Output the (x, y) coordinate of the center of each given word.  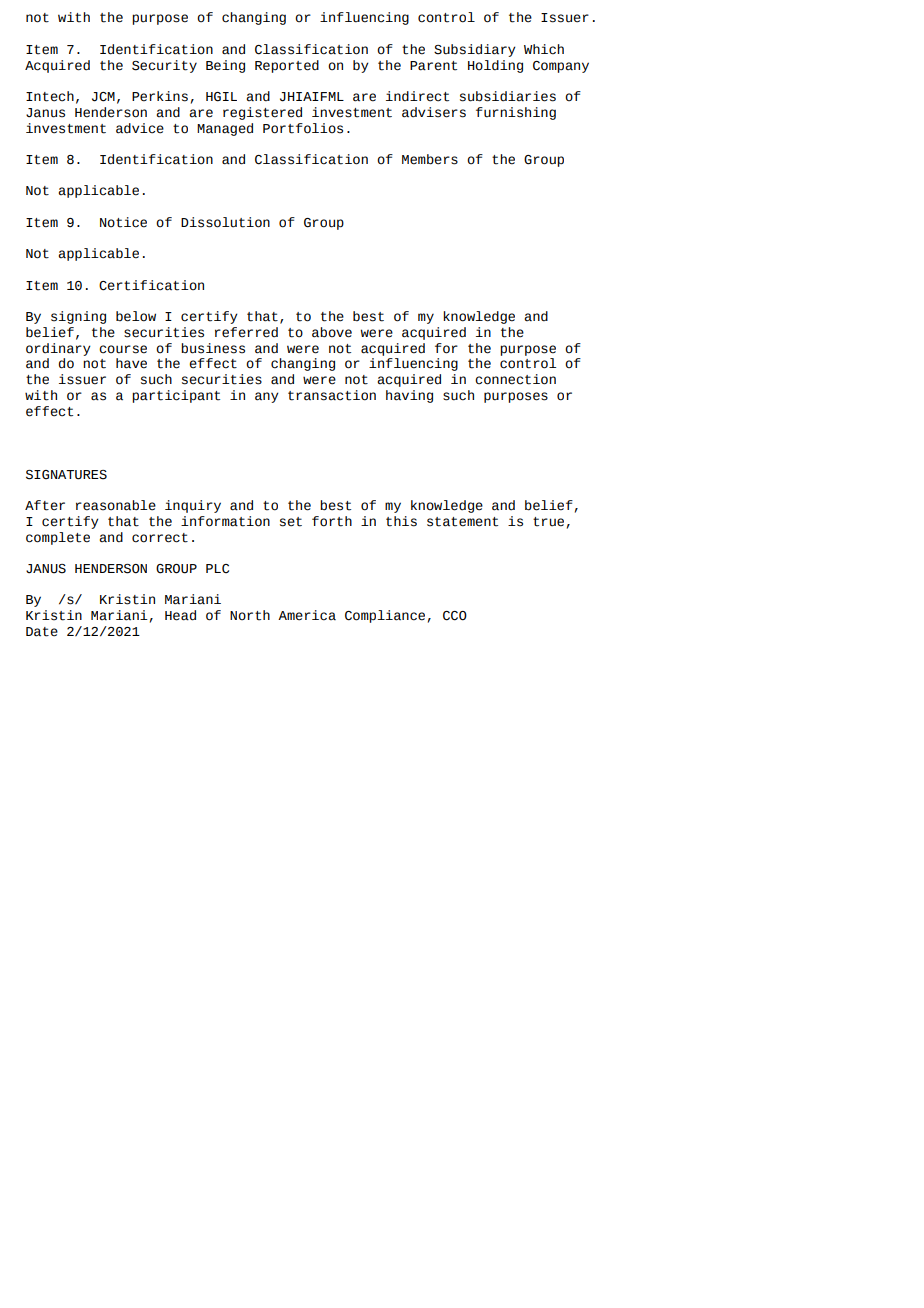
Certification (151, 285)
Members (430, 159)
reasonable (116, 505)
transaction (332, 395)
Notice (123, 222)
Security (164, 66)
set (291, 522)
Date (42, 632)
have (131, 363)
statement (462, 522)
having (409, 396)
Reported (287, 66)
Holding (495, 66)
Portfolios (303, 128)
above (332, 332)
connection (515, 379)
